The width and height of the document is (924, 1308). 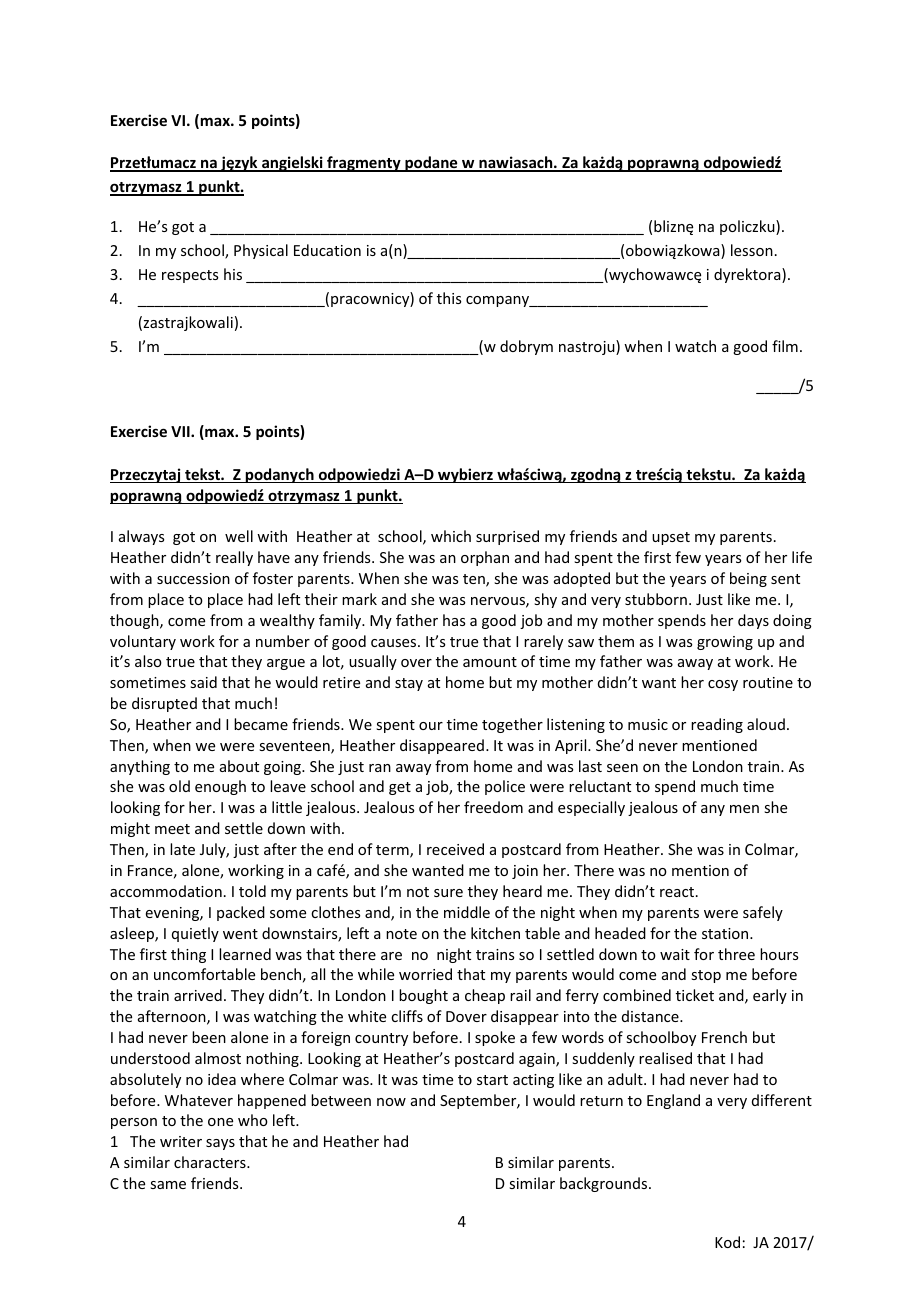 I want to click on stop, so click(x=706, y=976).
